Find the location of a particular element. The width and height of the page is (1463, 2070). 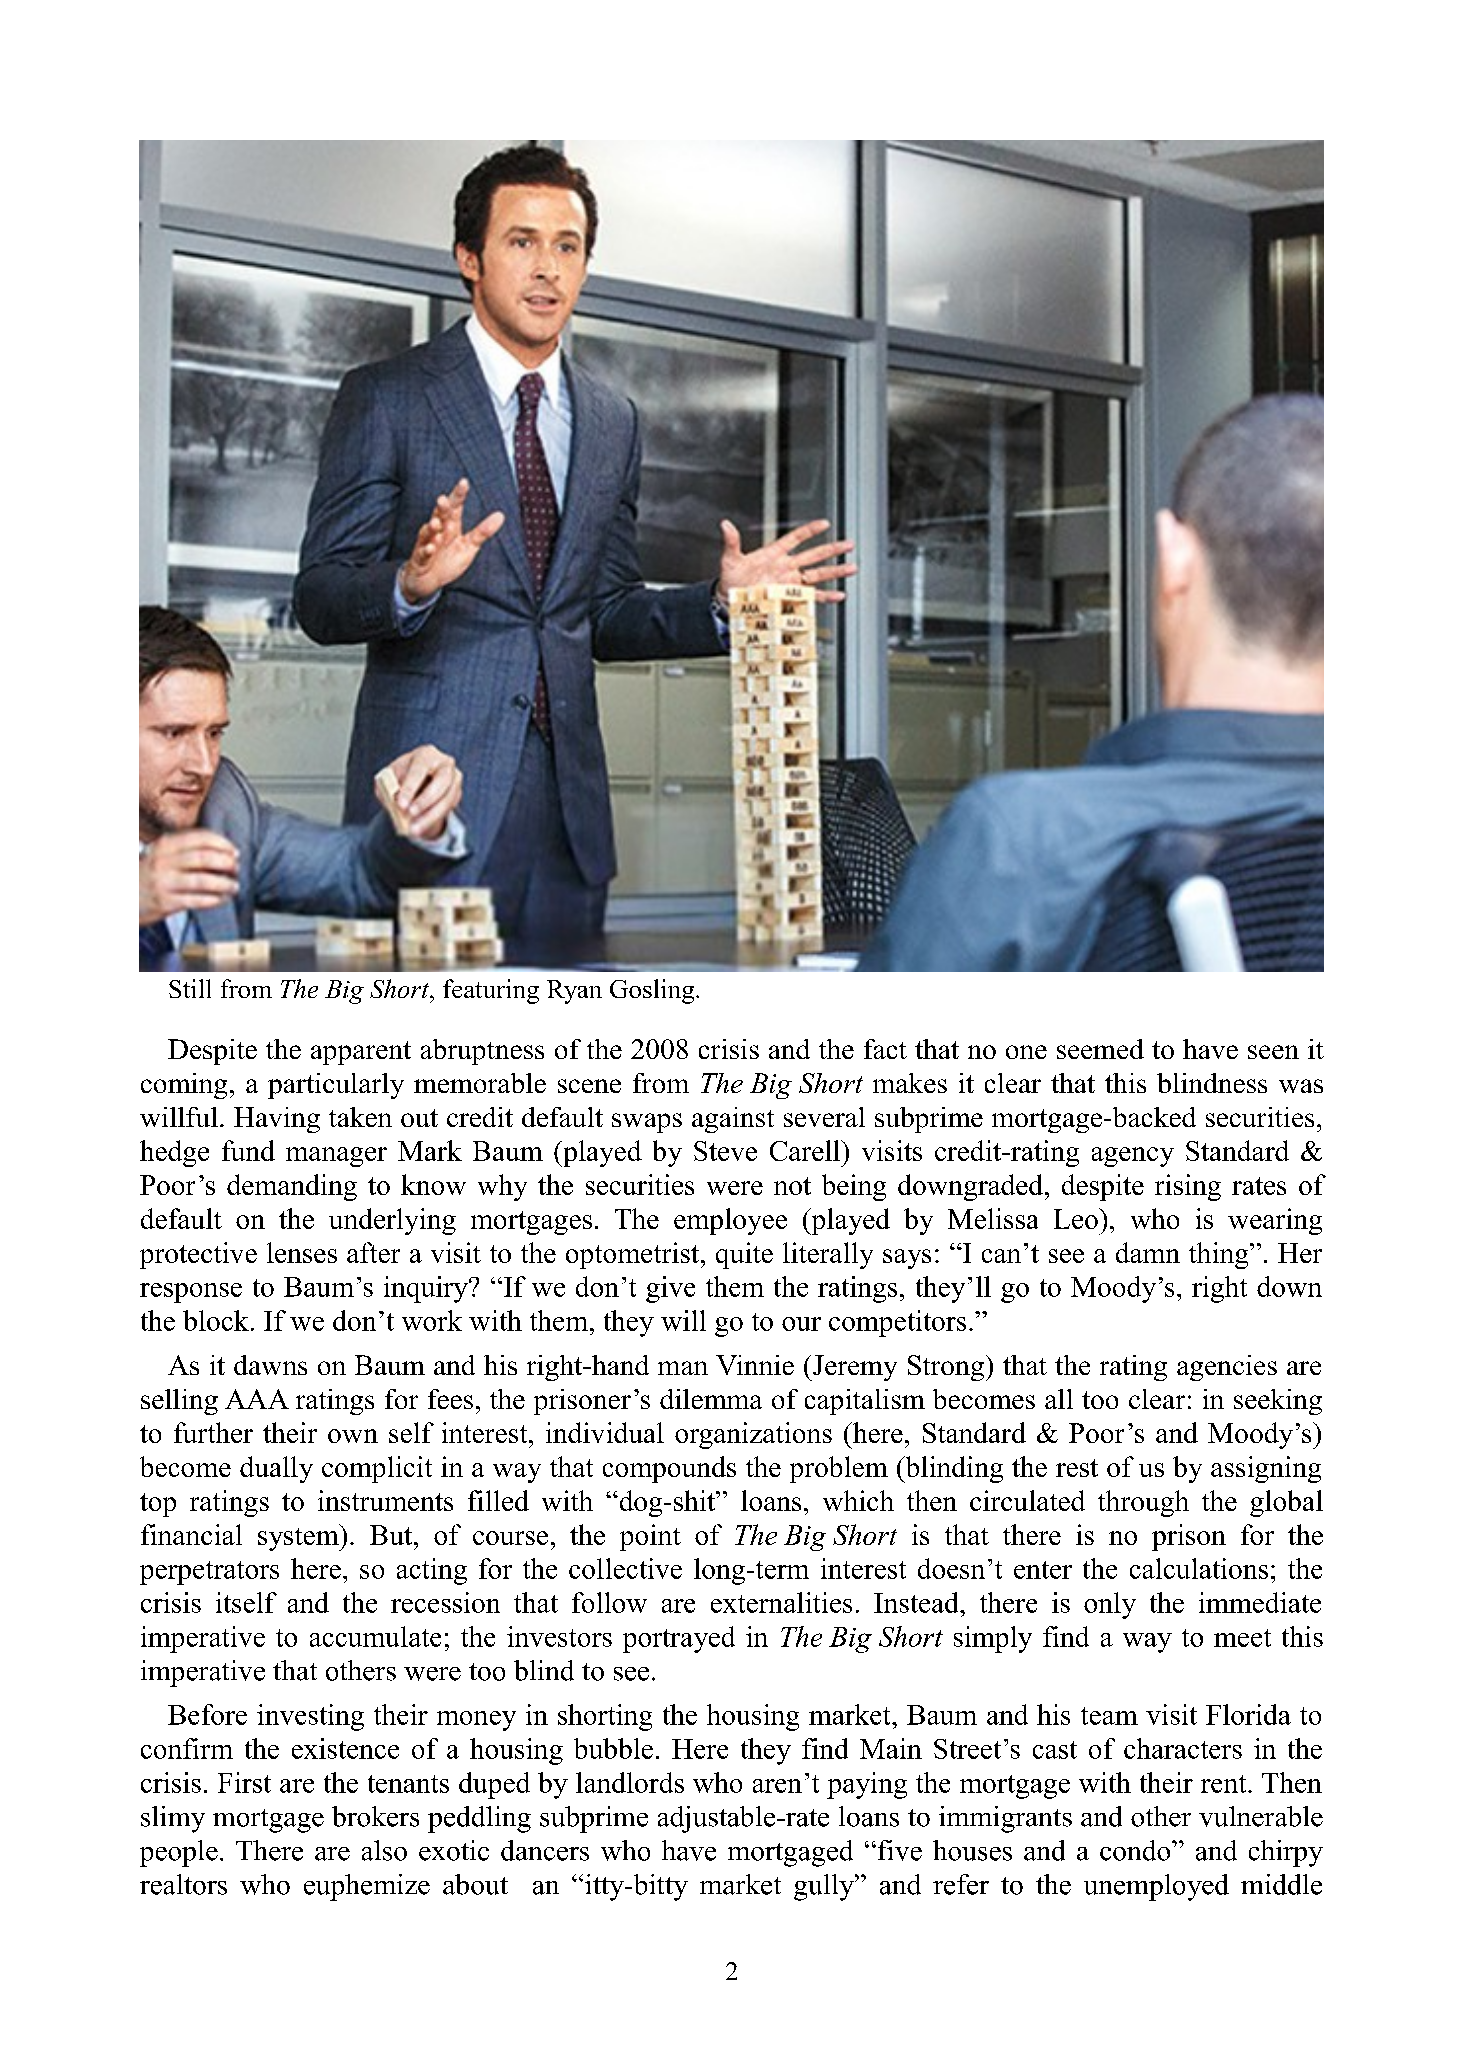

Gosling is located at coordinates (653, 991).
